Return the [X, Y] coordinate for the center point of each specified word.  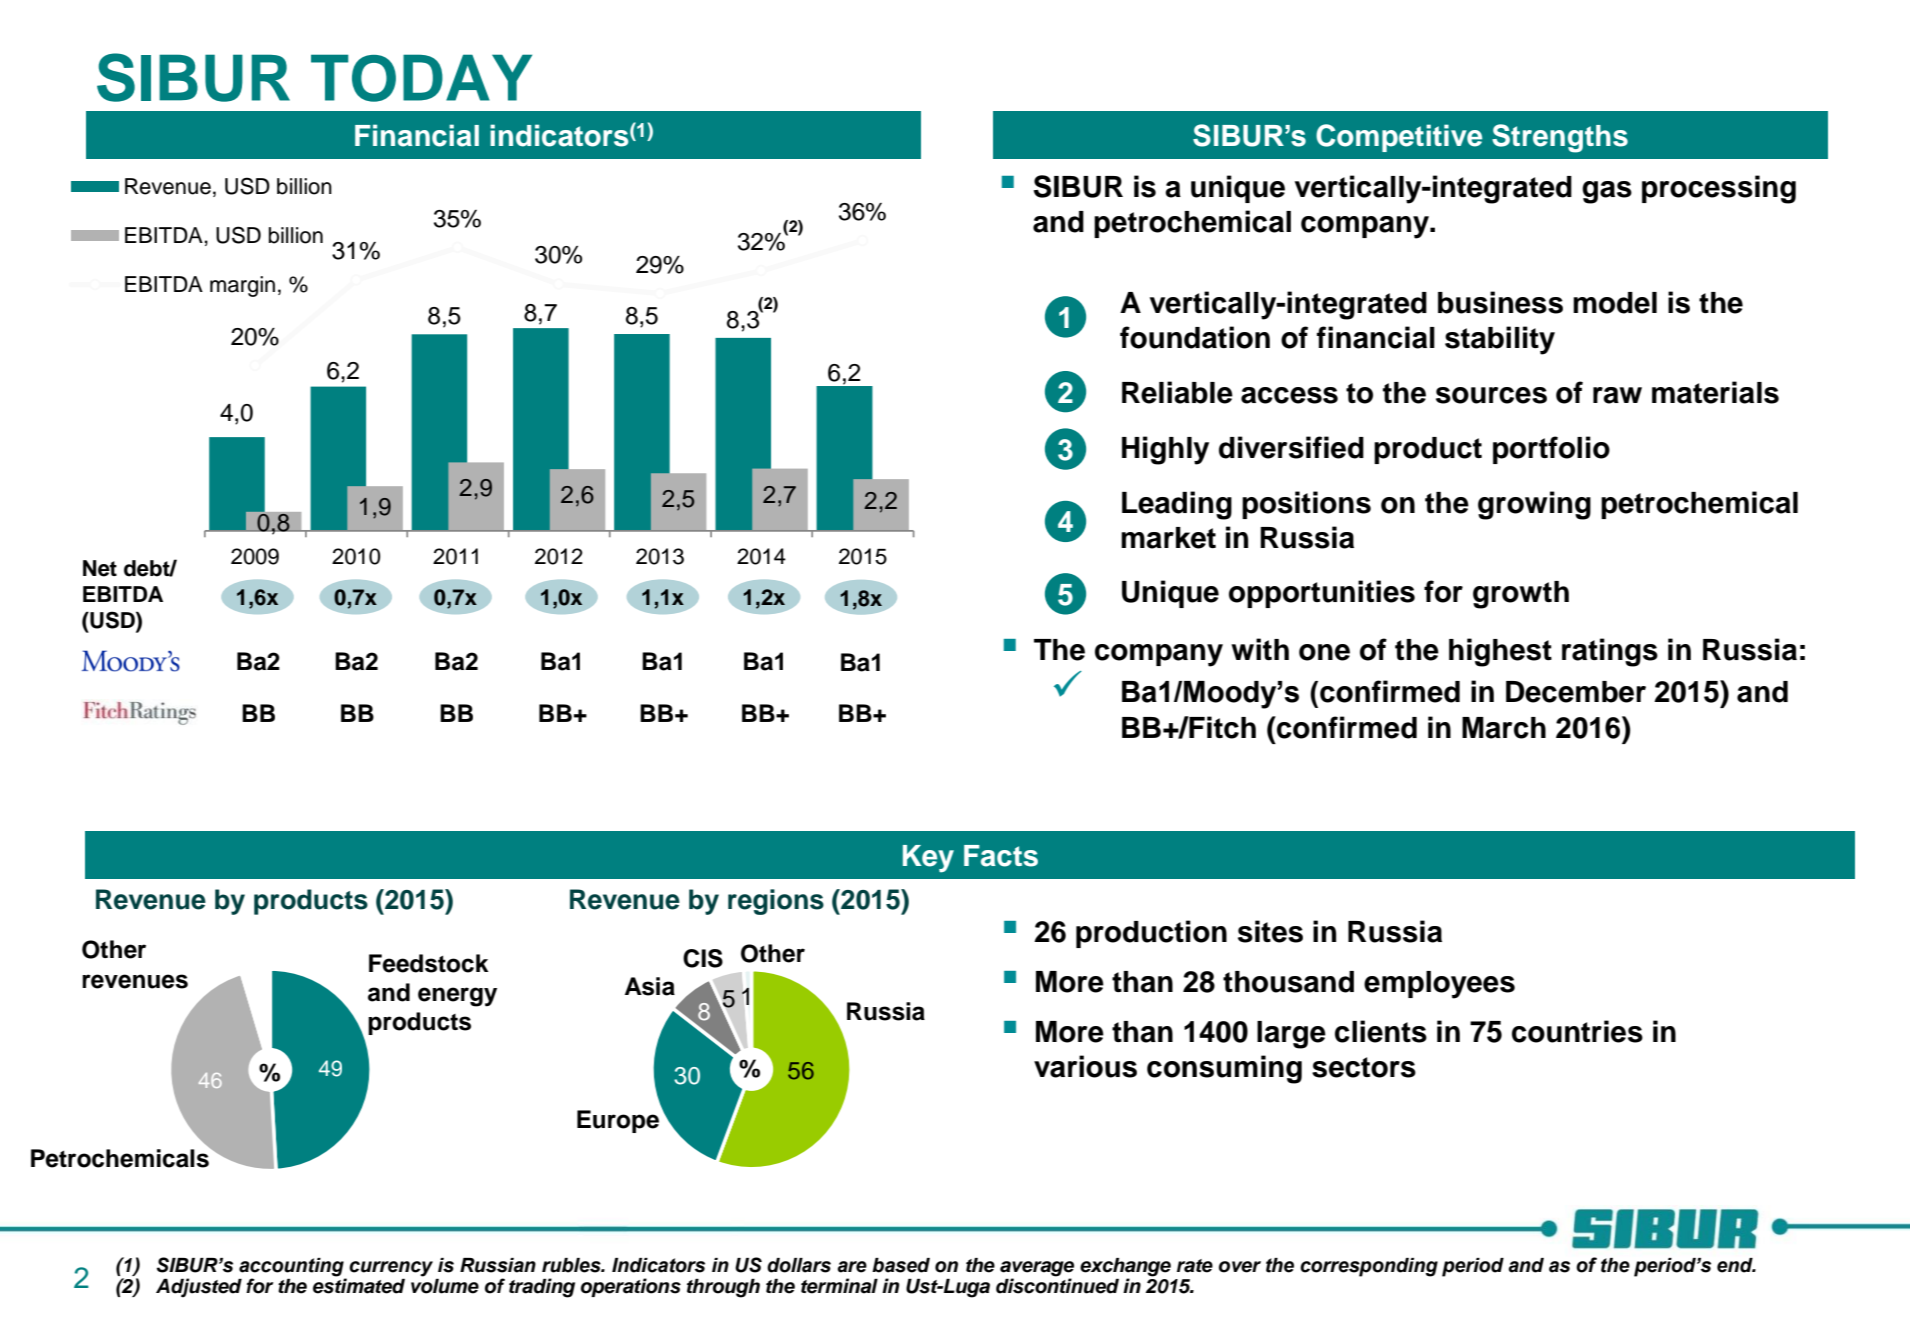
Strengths [1560, 138]
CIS [703, 958]
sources [1491, 395]
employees [1439, 985]
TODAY [421, 78]
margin [242, 286]
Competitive [1399, 138]
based [901, 1265]
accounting [291, 1267]
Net [100, 568]
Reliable [1177, 392]
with [1260, 649]
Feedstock [429, 963]
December [1576, 692]
